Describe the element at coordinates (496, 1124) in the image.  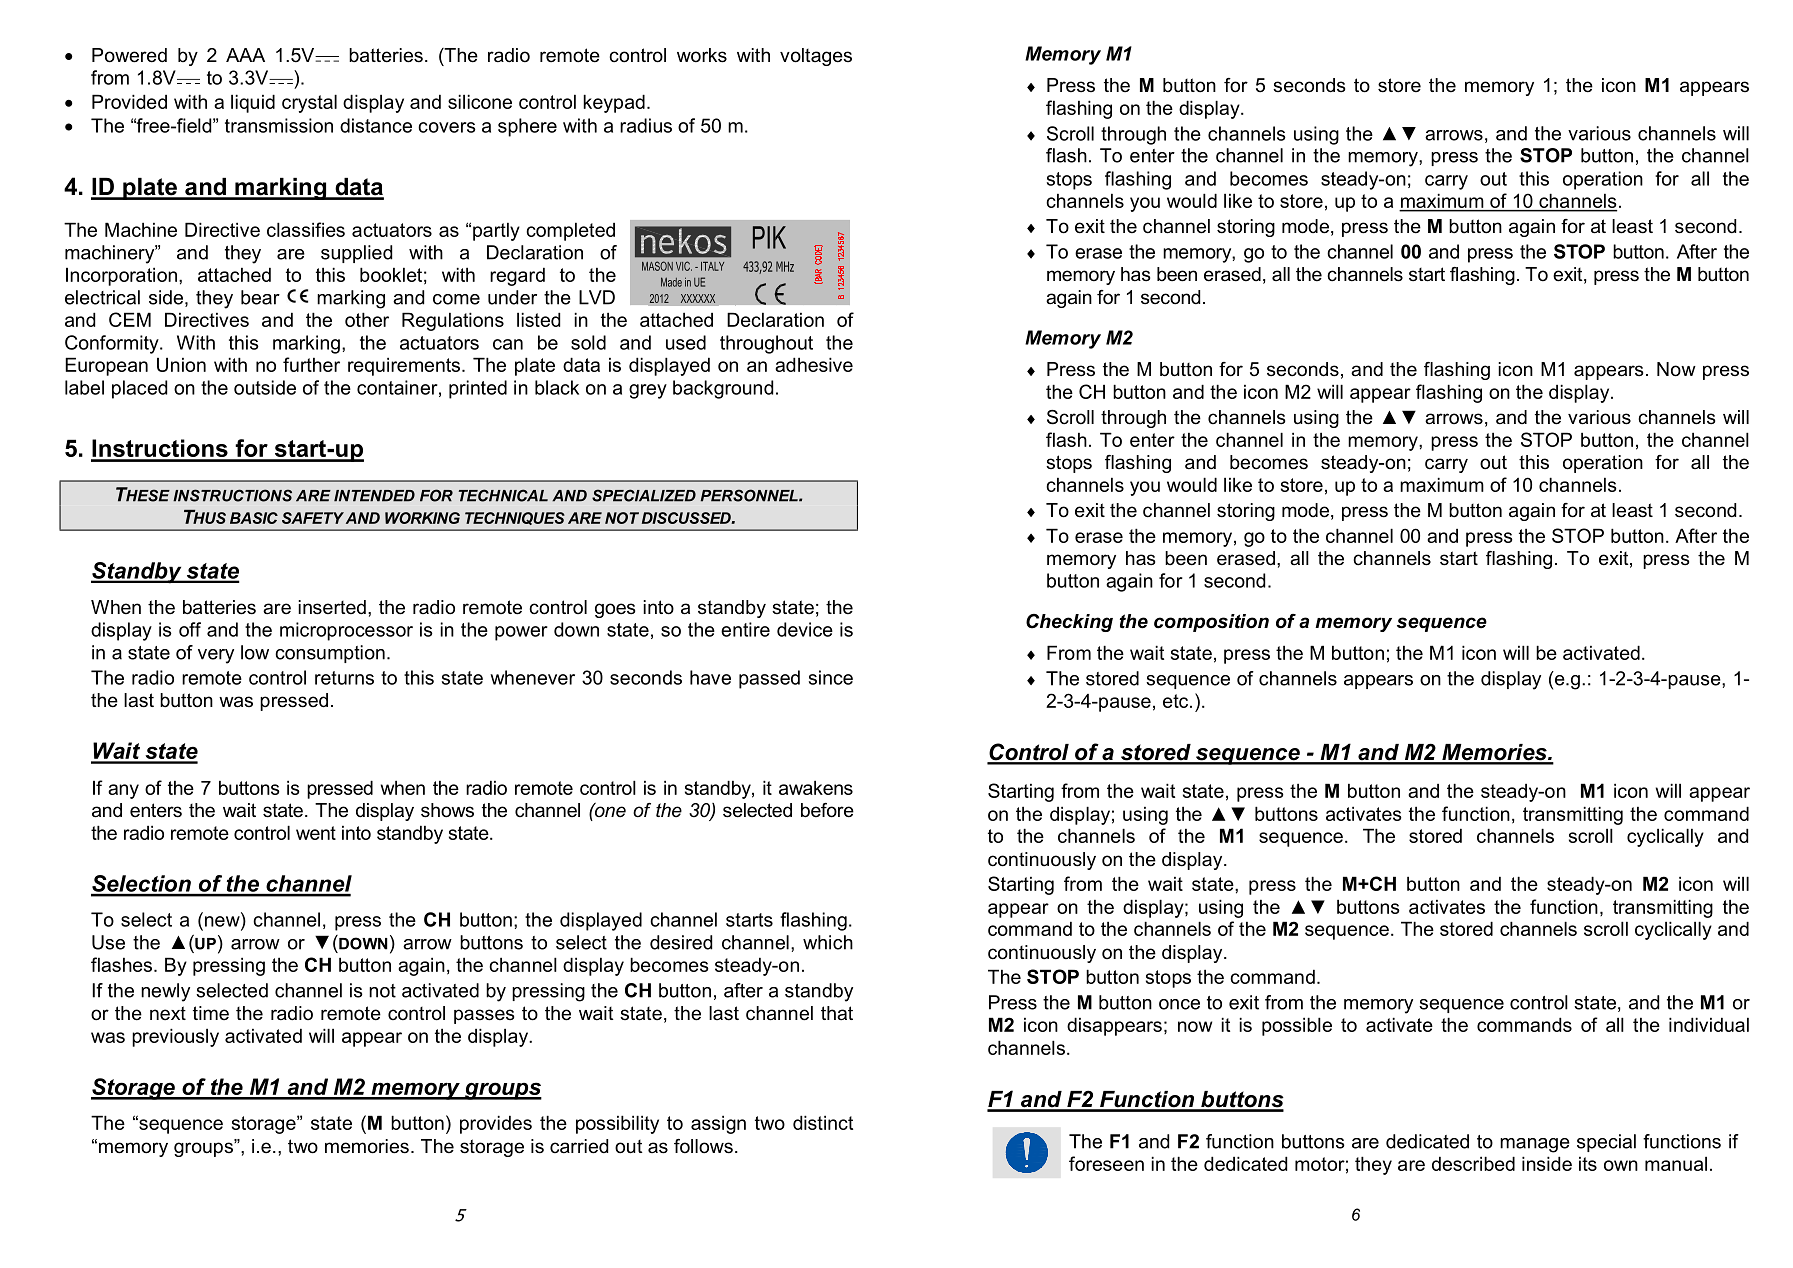
I see `provides` at that location.
